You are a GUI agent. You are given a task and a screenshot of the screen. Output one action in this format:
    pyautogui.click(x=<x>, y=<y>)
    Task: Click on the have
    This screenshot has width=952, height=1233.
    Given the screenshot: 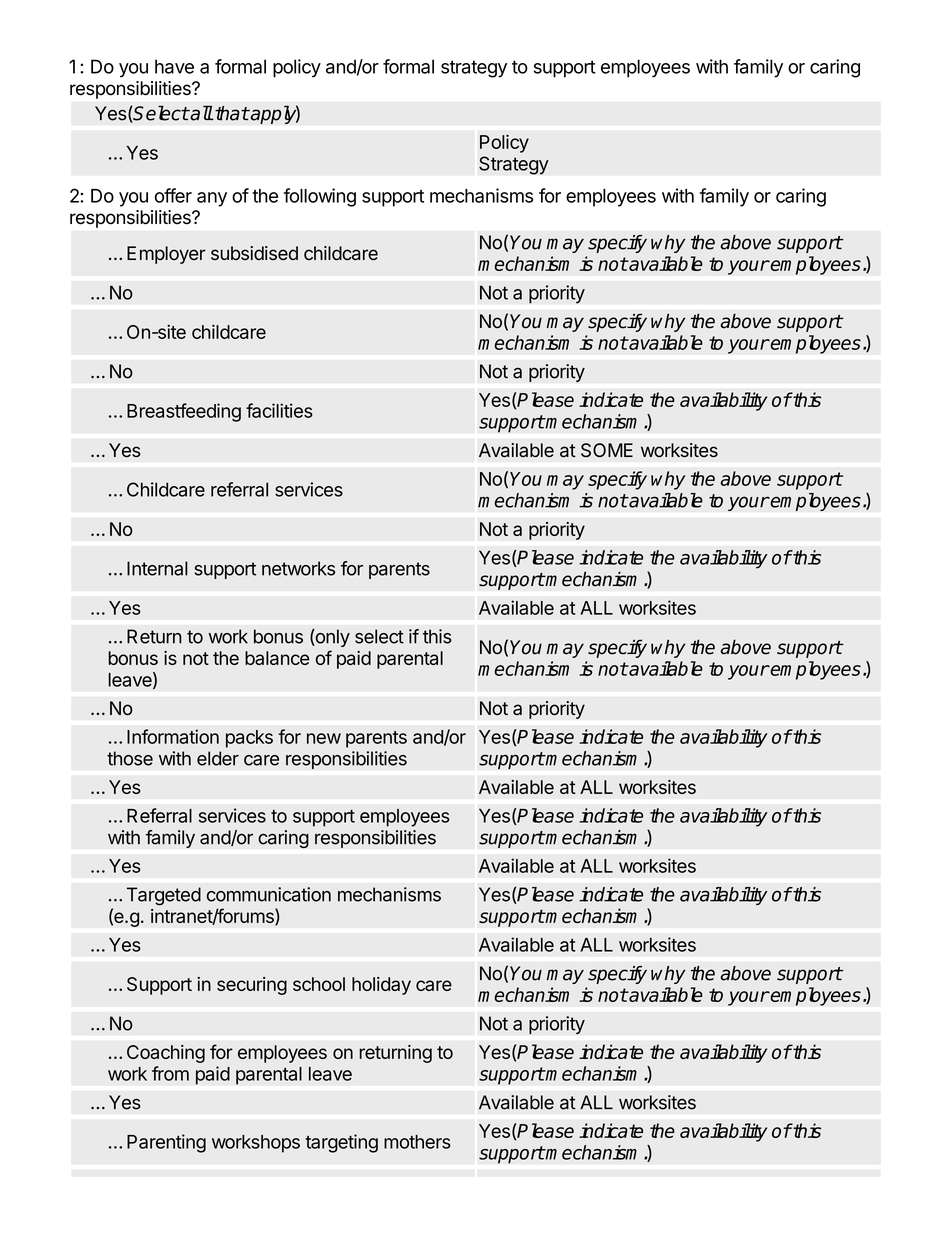 What is the action you would take?
    pyautogui.click(x=174, y=66)
